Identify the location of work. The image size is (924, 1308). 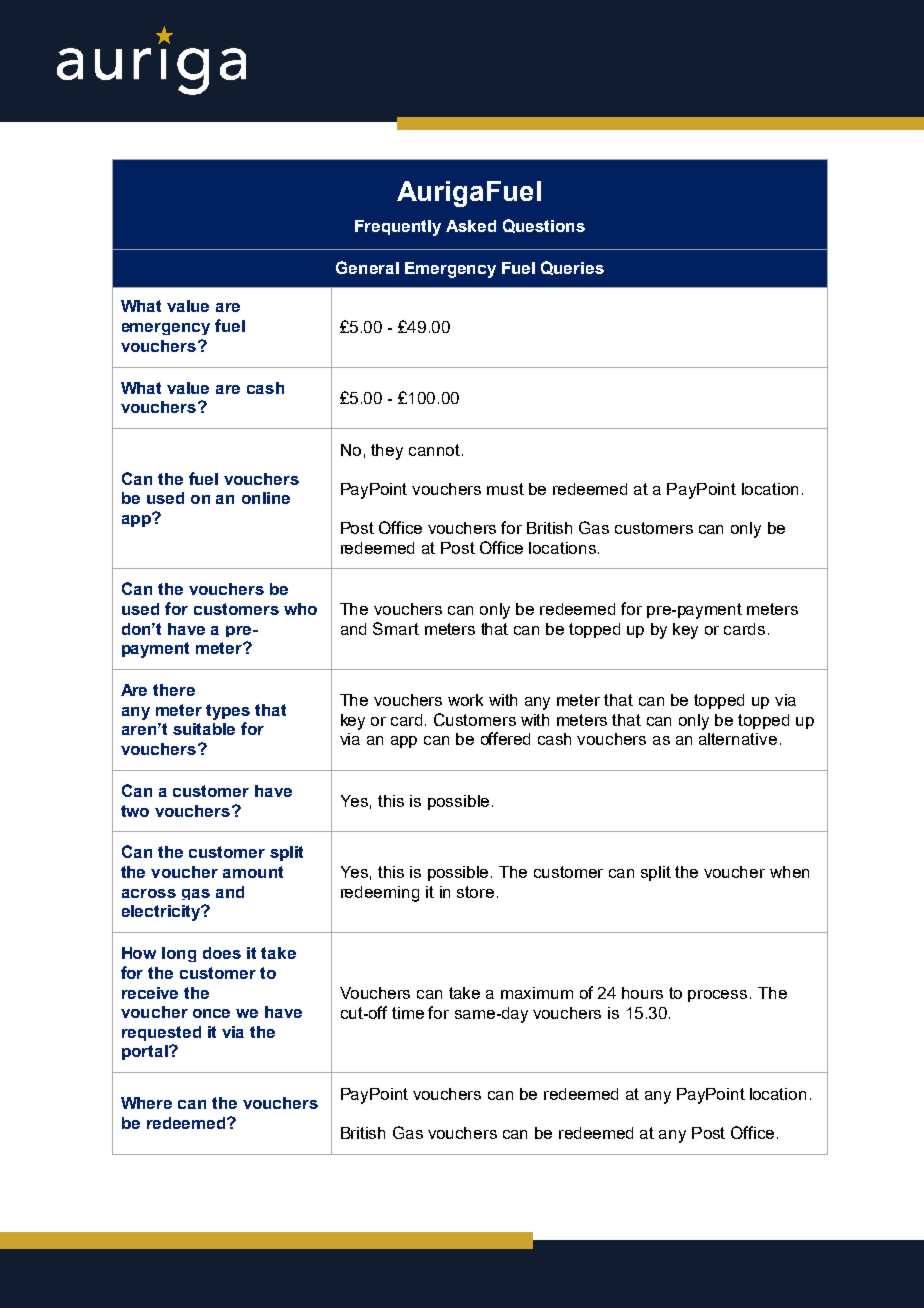
(465, 700).
